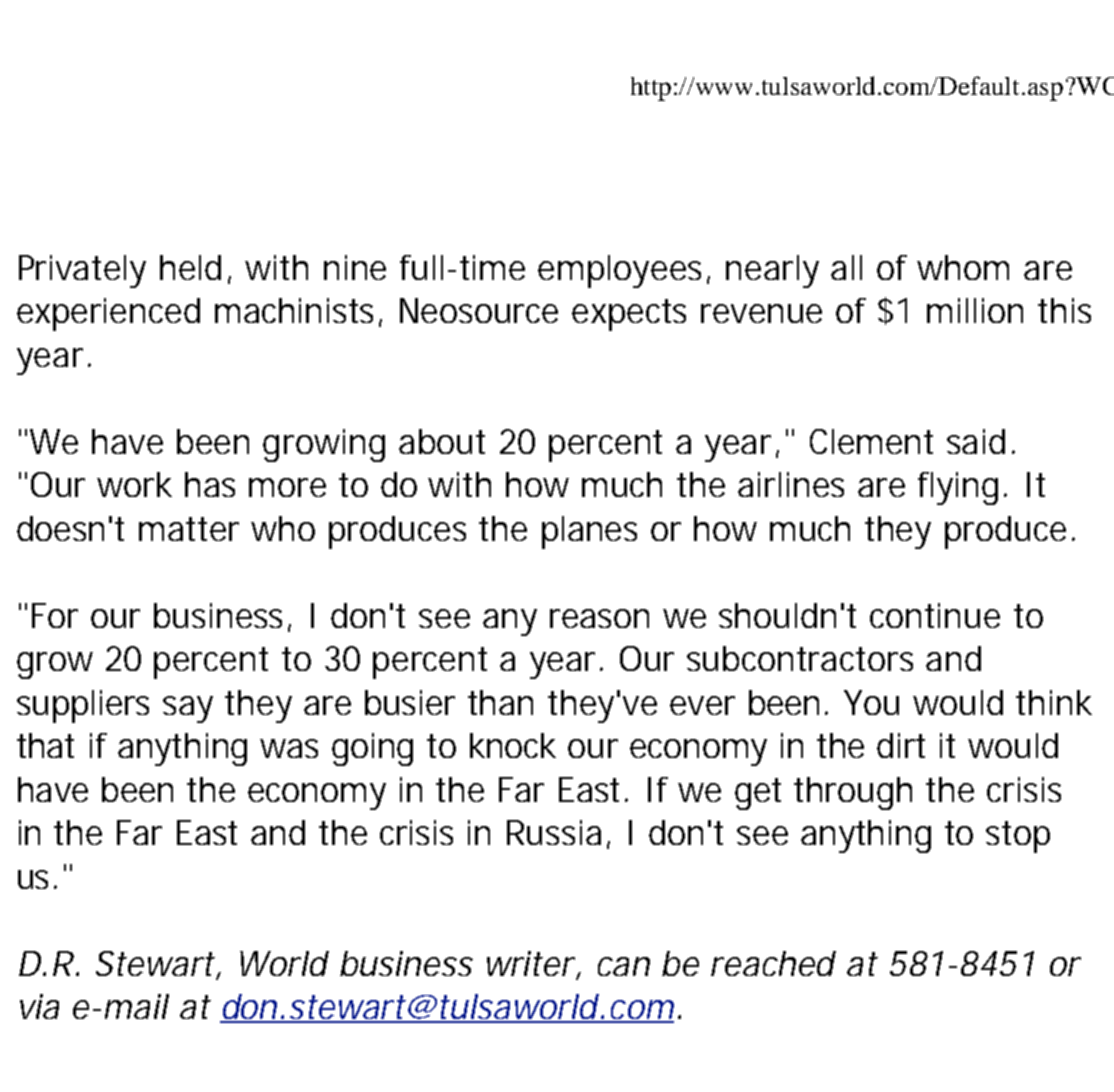  What do you see at coordinates (958, 488) in the document?
I see `flying` at bounding box center [958, 488].
